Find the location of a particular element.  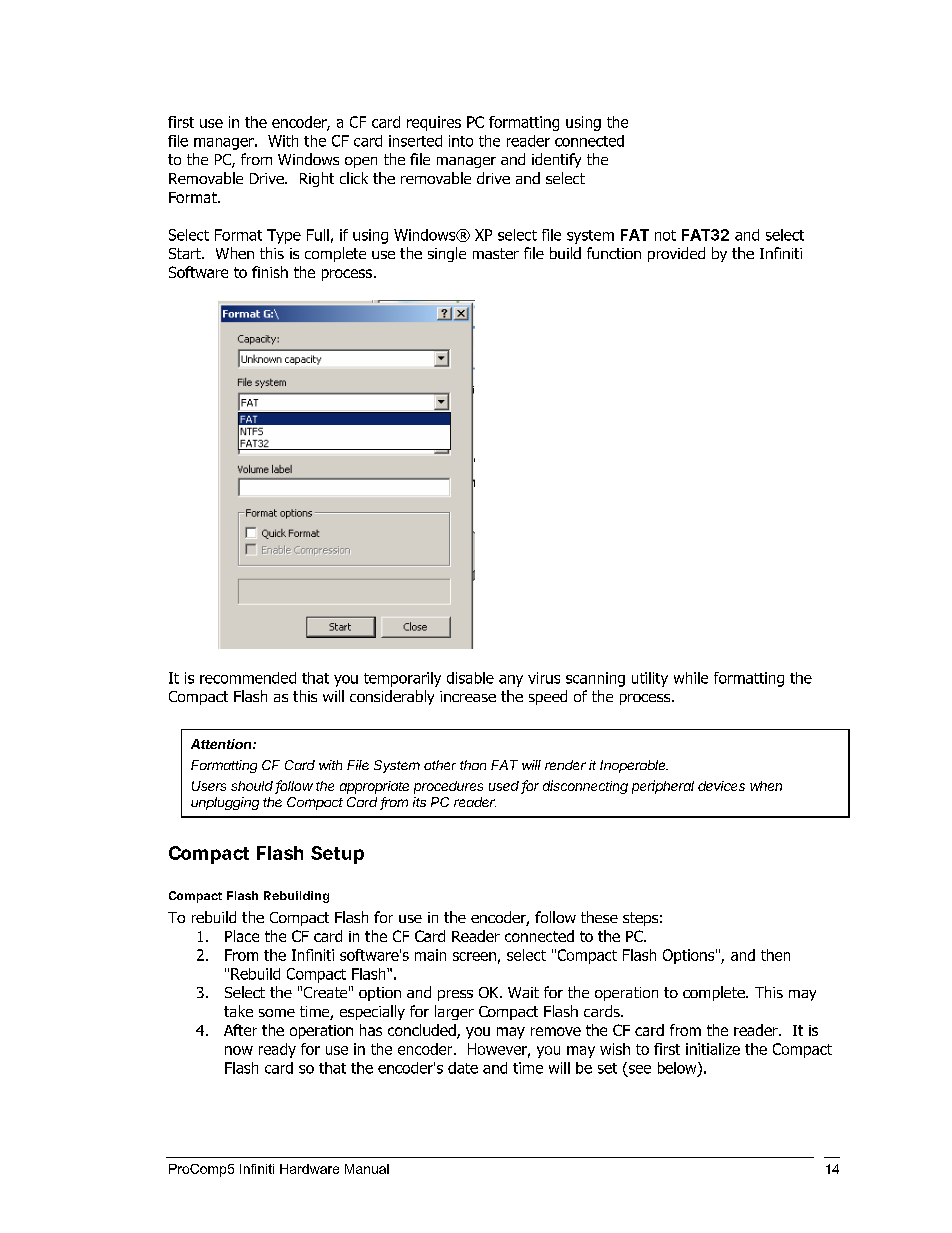

Right is located at coordinates (317, 179).
